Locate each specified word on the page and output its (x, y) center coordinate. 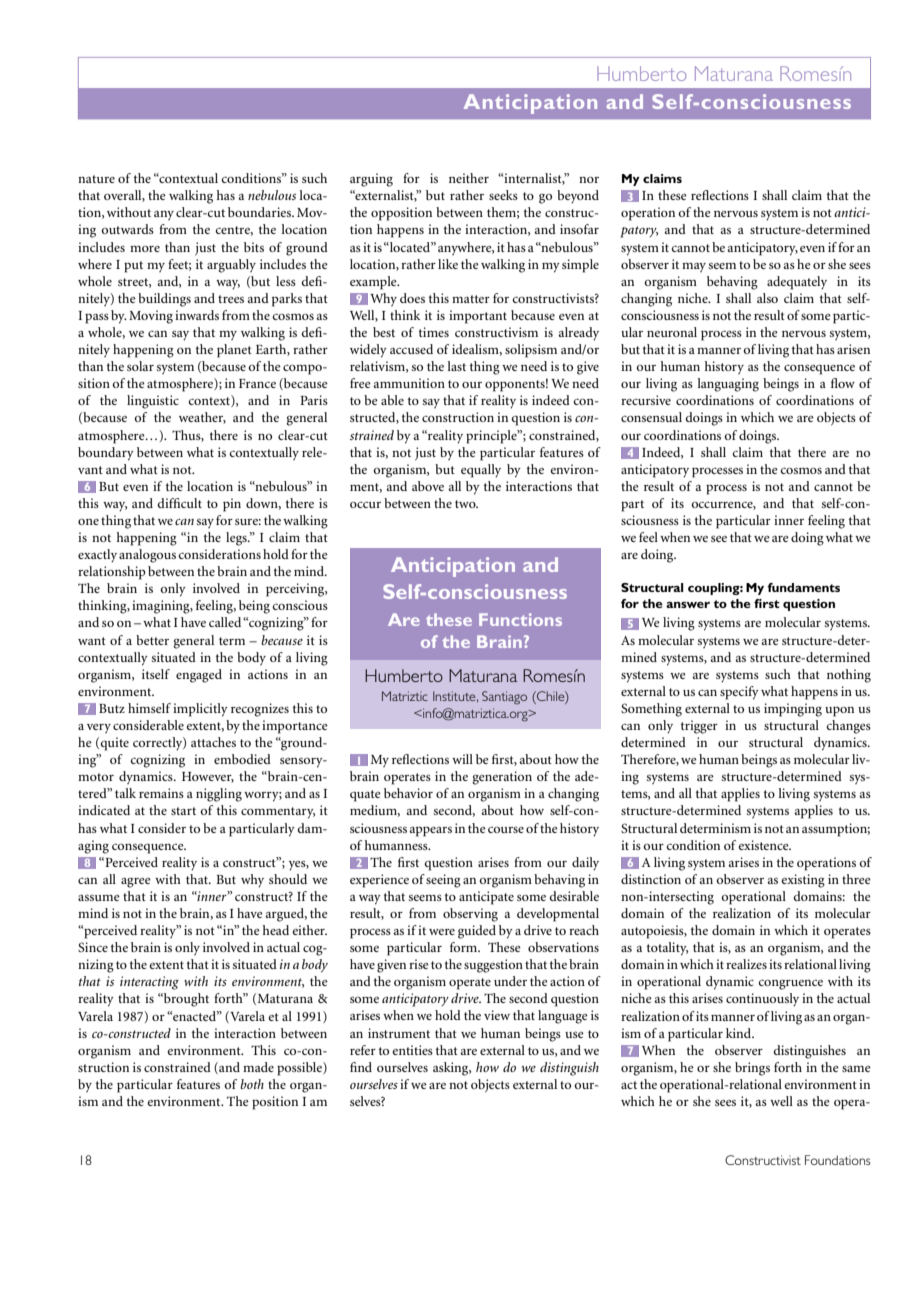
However (208, 777)
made (258, 1067)
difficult (179, 503)
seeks (503, 195)
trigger (699, 727)
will (462, 759)
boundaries (260, 212)
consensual (651, 417)
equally (481, 471)
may (694, 267)
